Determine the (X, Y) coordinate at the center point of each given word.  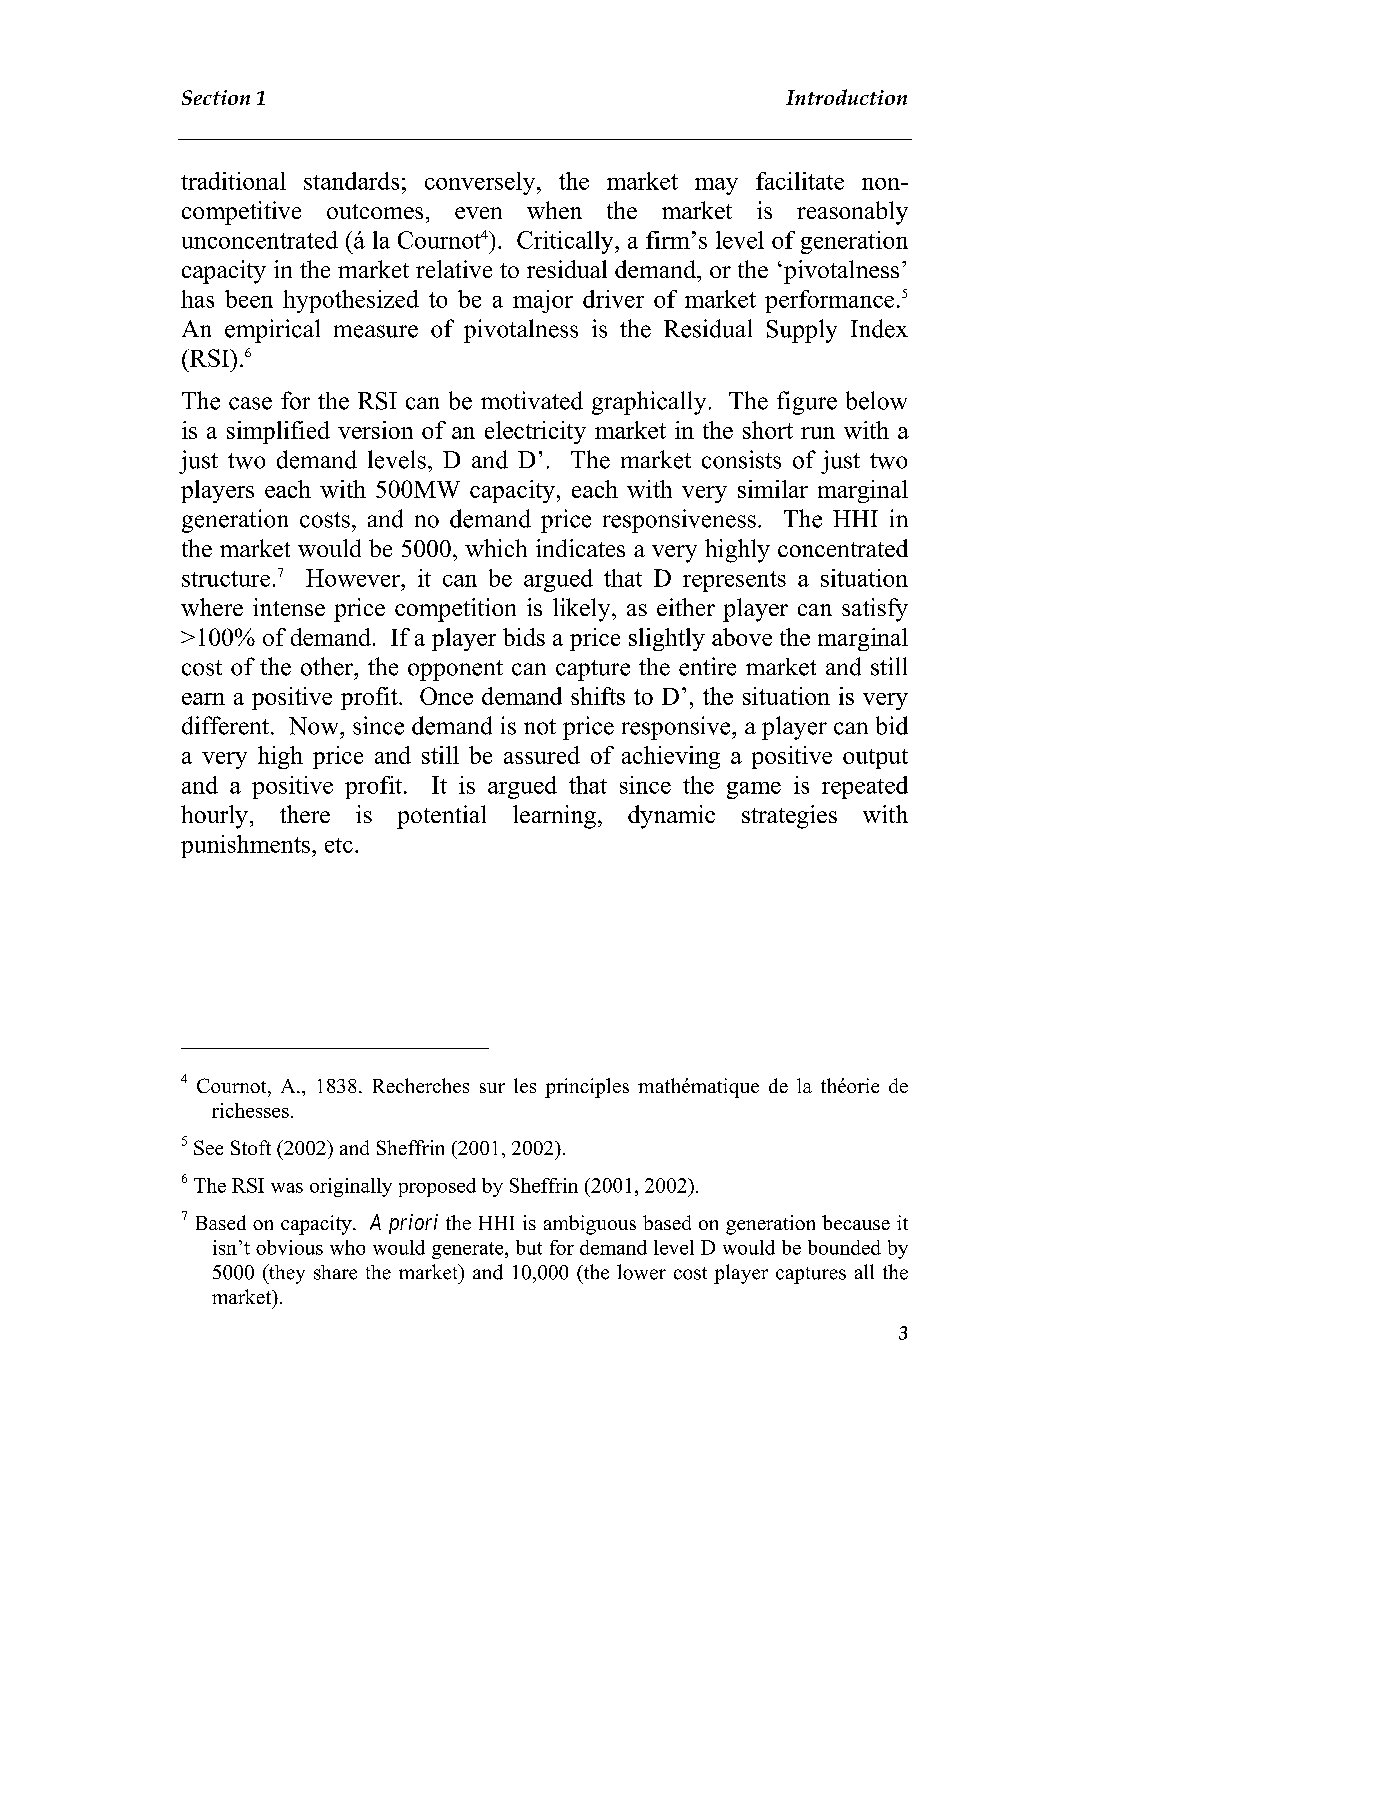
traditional (233, 181)
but (529, 1247)
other (328, 666)
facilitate (800, 181)
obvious (289, 1247)
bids (524, 637)
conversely (481, 183)
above (742, 637)
